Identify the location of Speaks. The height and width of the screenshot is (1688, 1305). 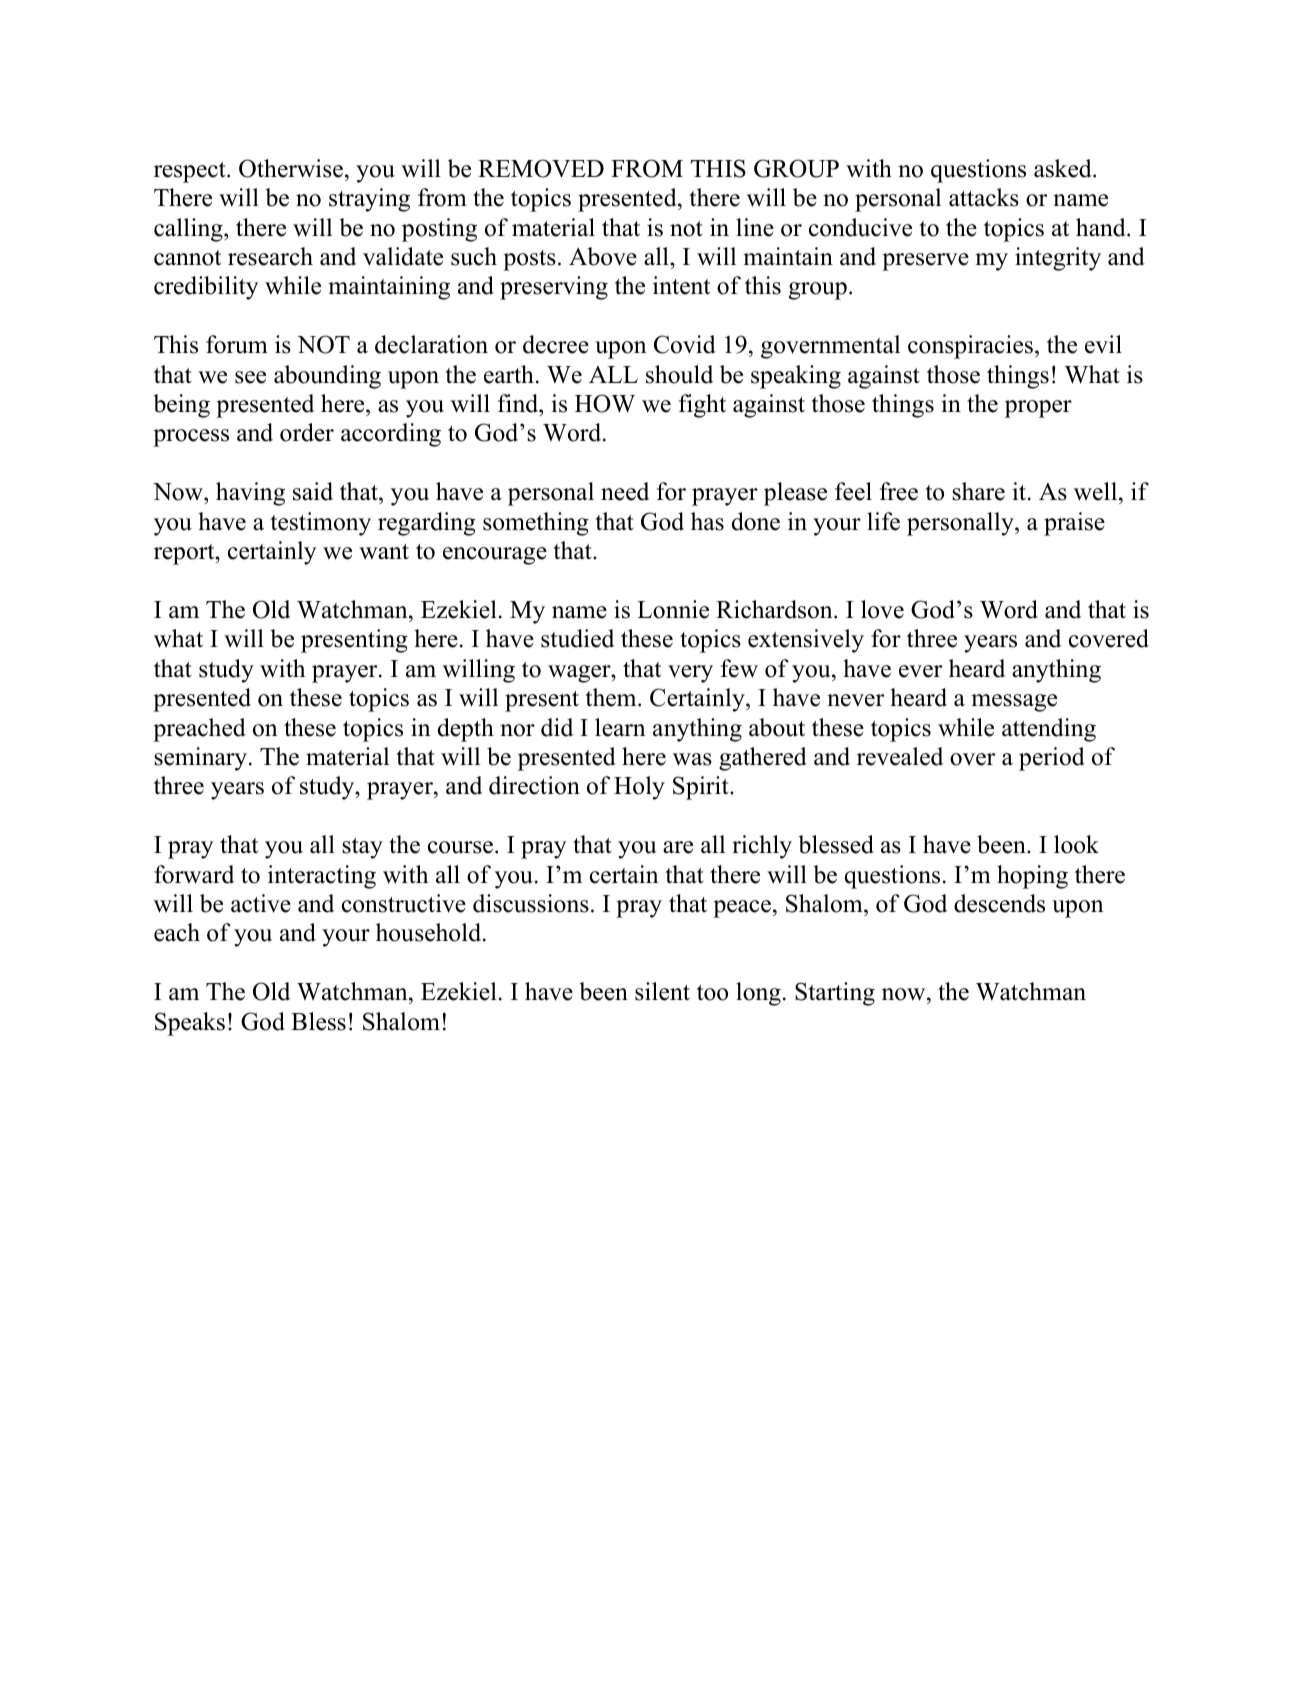
(190, 1024).
